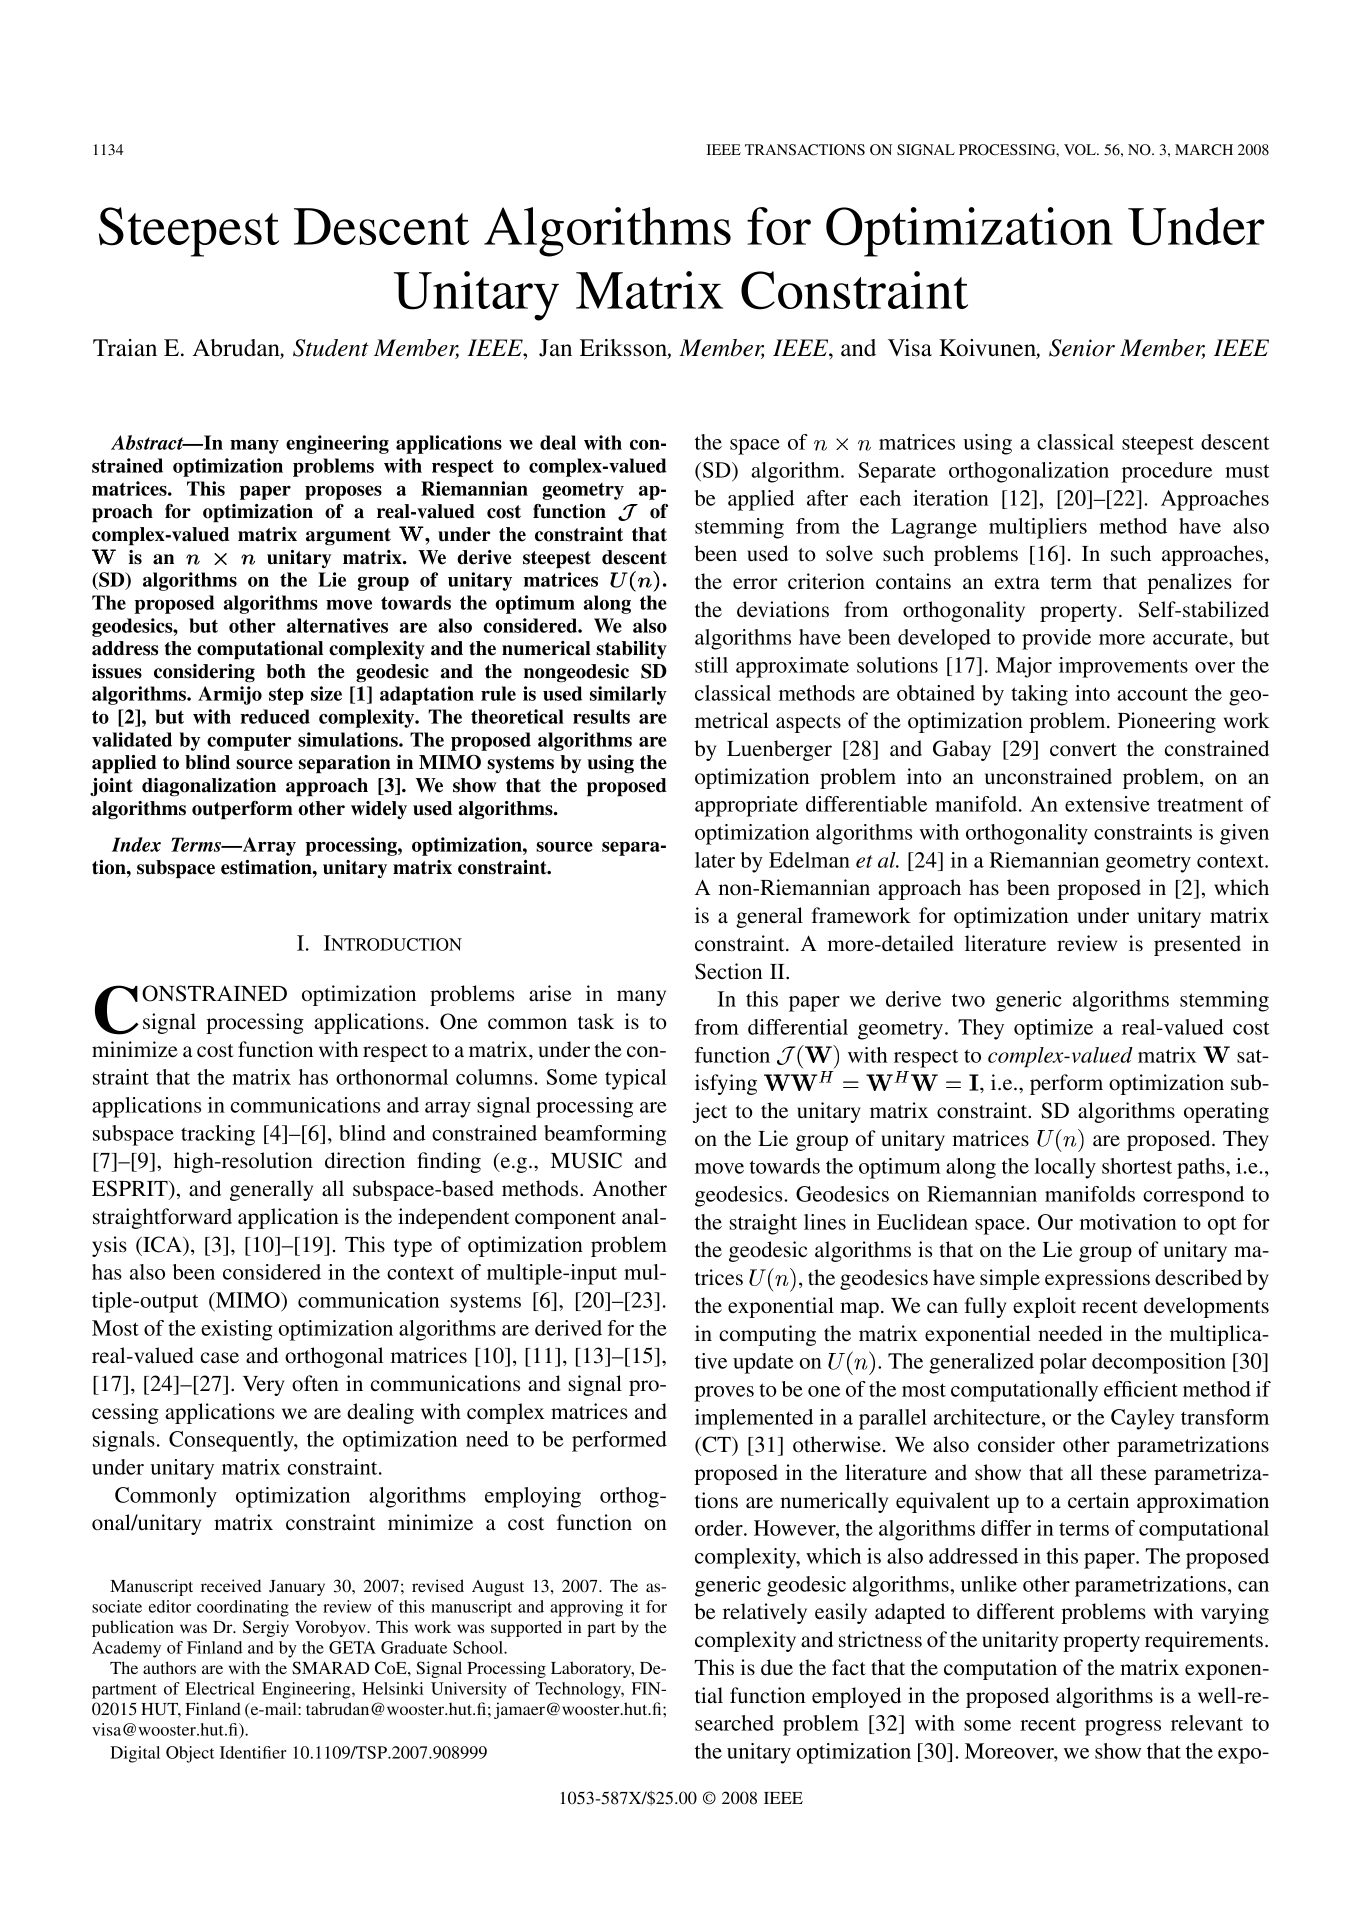 The width and height of the image is (1363, 1929). I want to click on VOL, so click(1081, 150).
